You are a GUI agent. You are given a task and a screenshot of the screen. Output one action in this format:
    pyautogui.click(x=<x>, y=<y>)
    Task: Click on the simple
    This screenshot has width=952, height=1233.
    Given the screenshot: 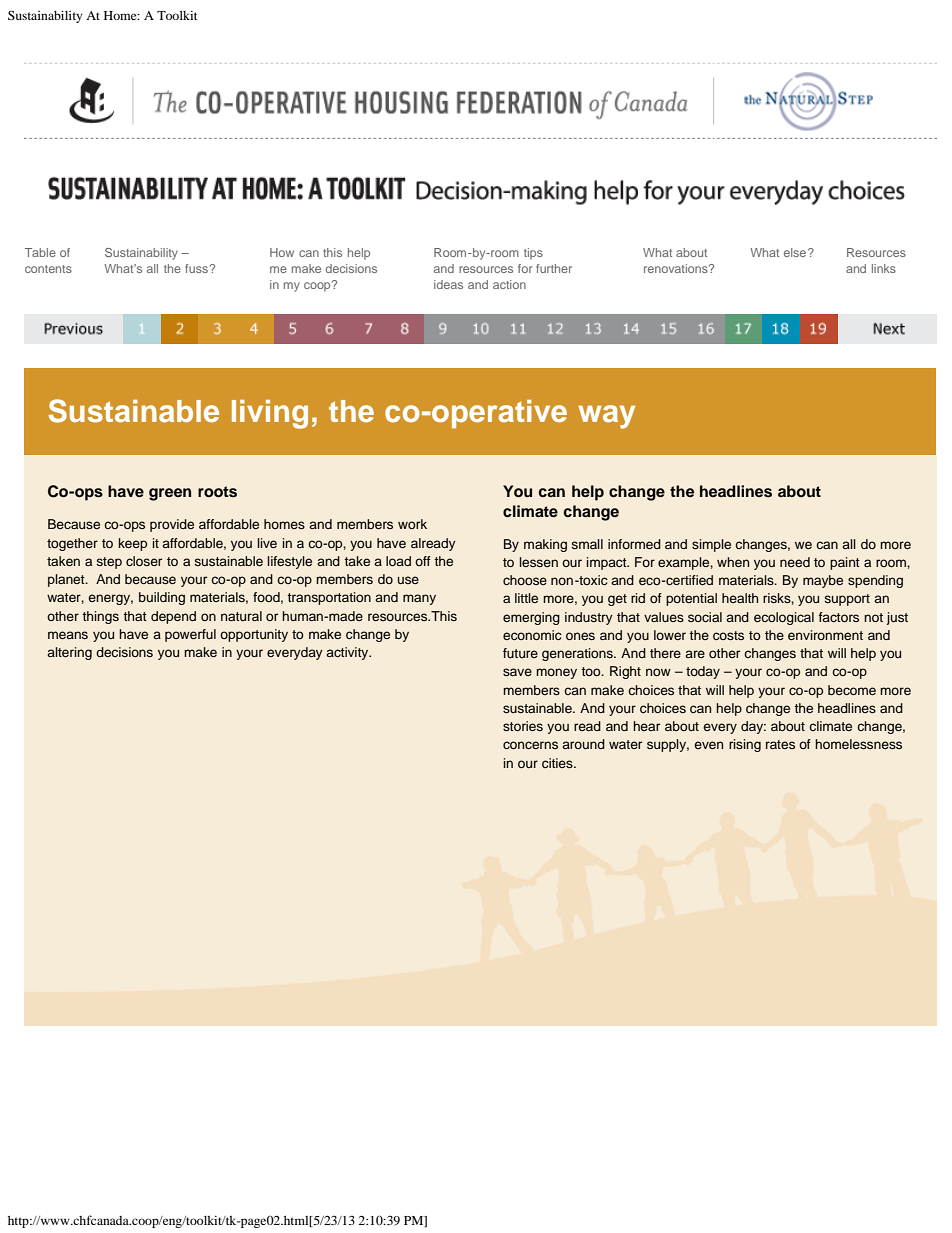 What is the action you would take?
    pyautogui.click(x=711, y=545)
